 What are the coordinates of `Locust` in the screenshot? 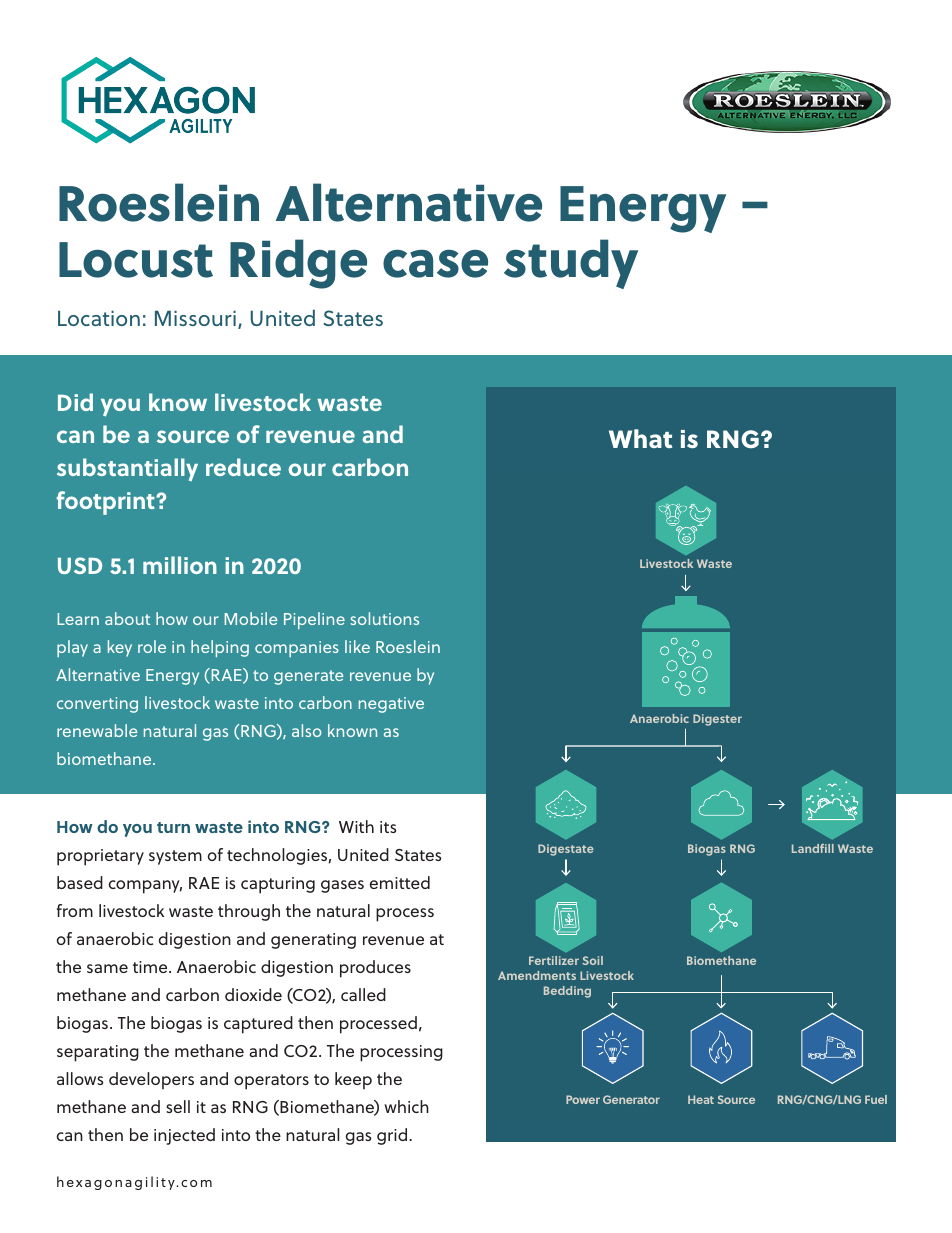 It's located at (136, 260).
